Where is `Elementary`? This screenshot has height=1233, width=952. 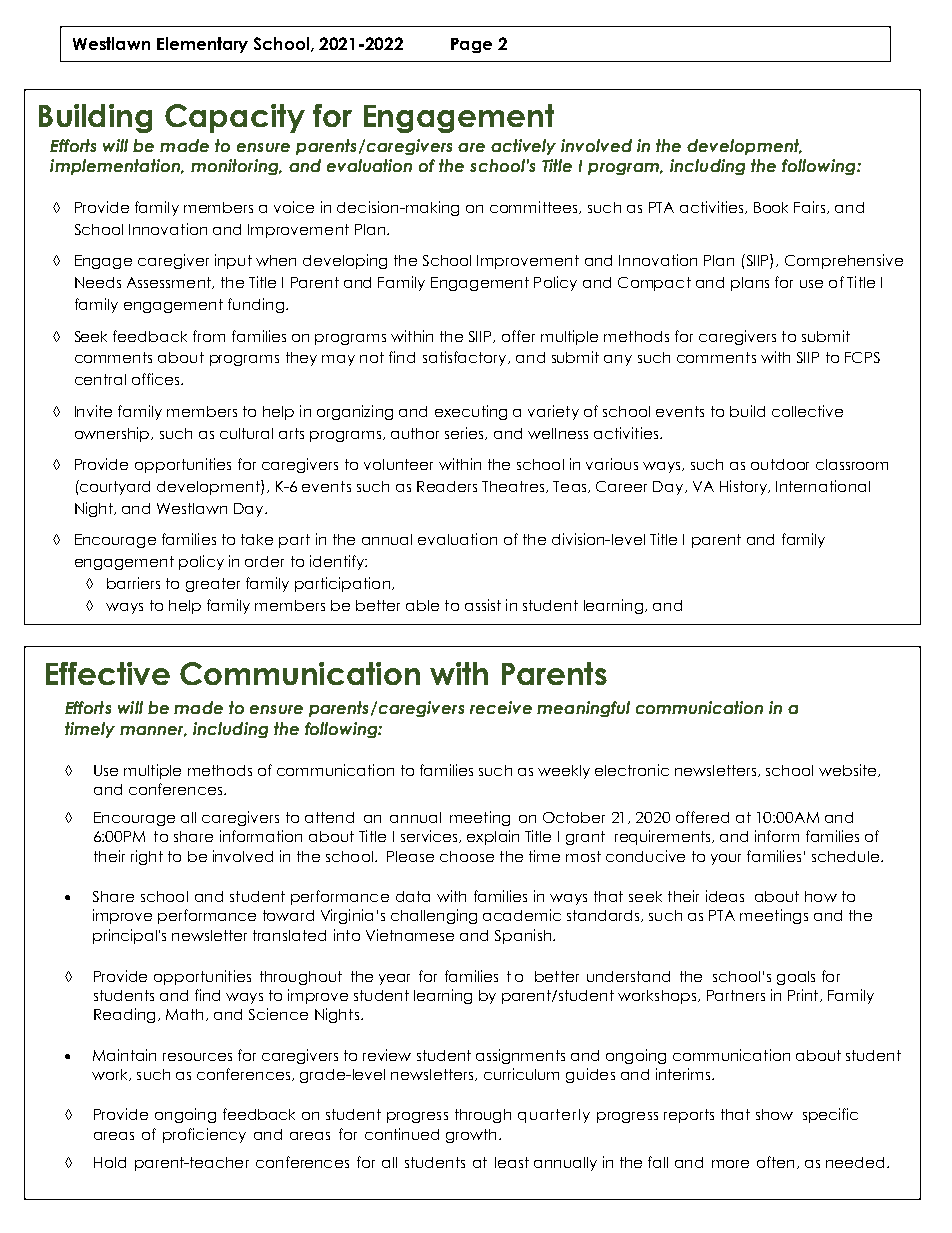 Elementary is located at coordinates (202, 45).
